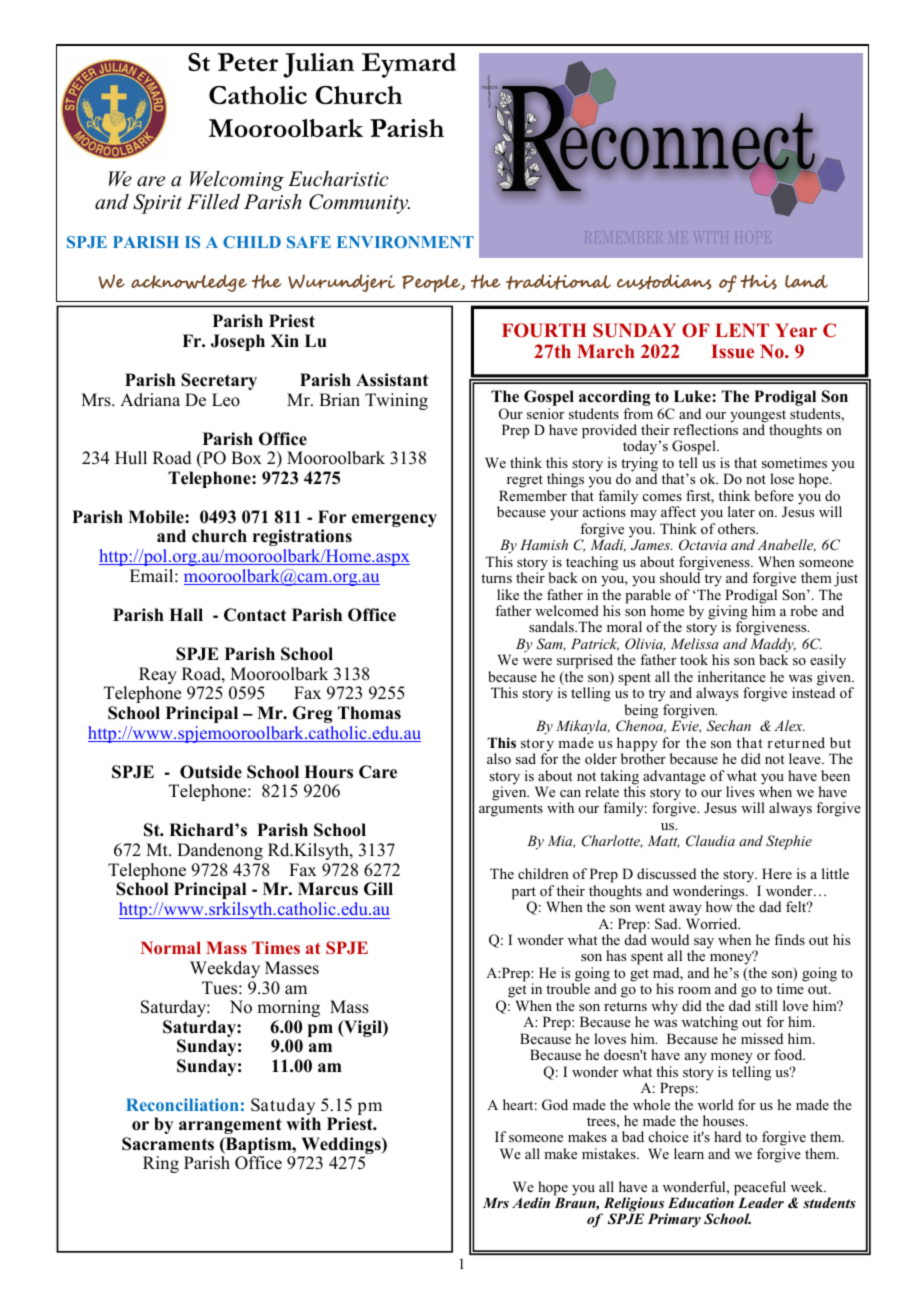  What do you see at coordinates (742, 330) in the document?
I see `LENT` at bounding box center [742, 330].
